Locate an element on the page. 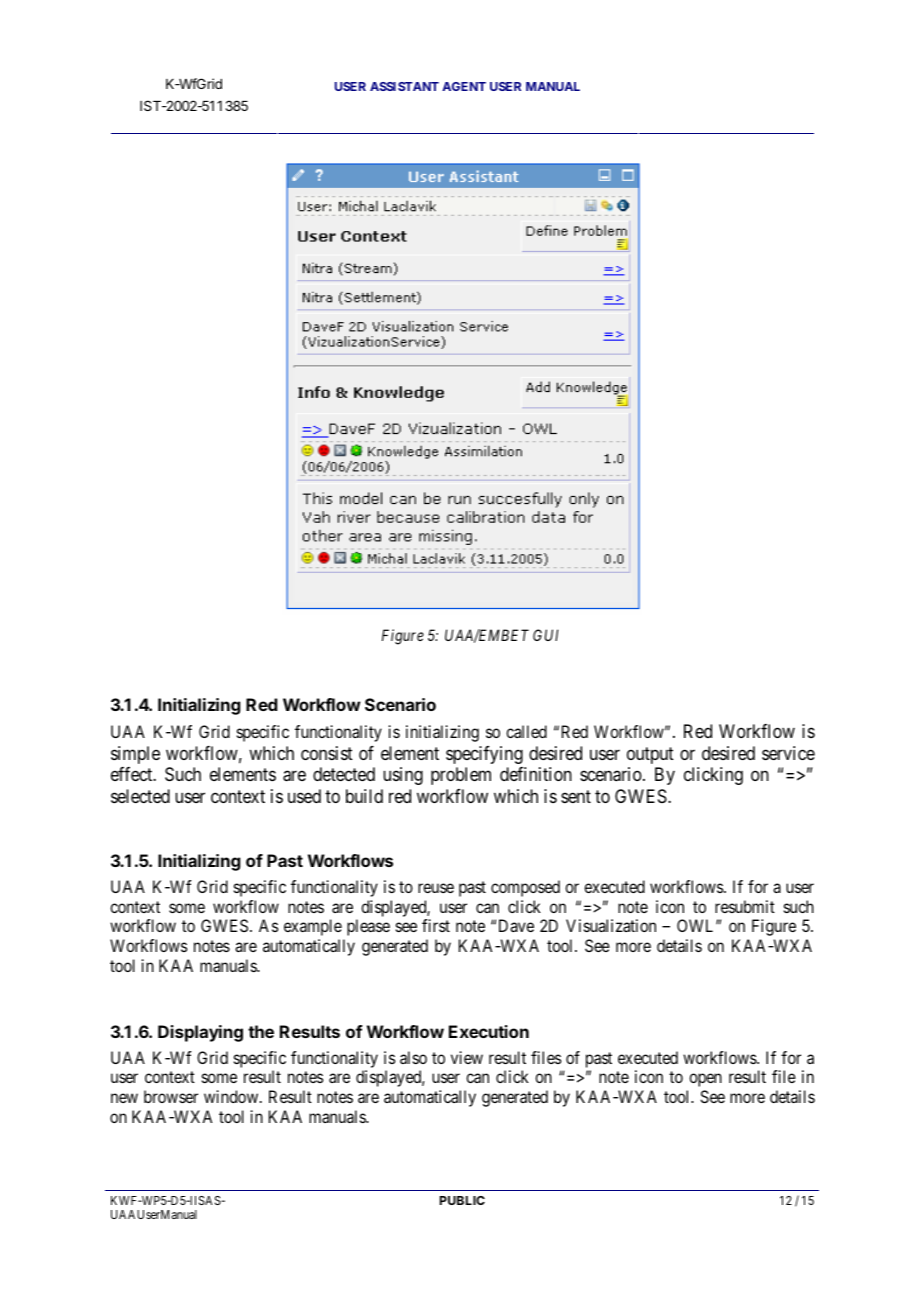  selected is located at coordinates (140, 796).
